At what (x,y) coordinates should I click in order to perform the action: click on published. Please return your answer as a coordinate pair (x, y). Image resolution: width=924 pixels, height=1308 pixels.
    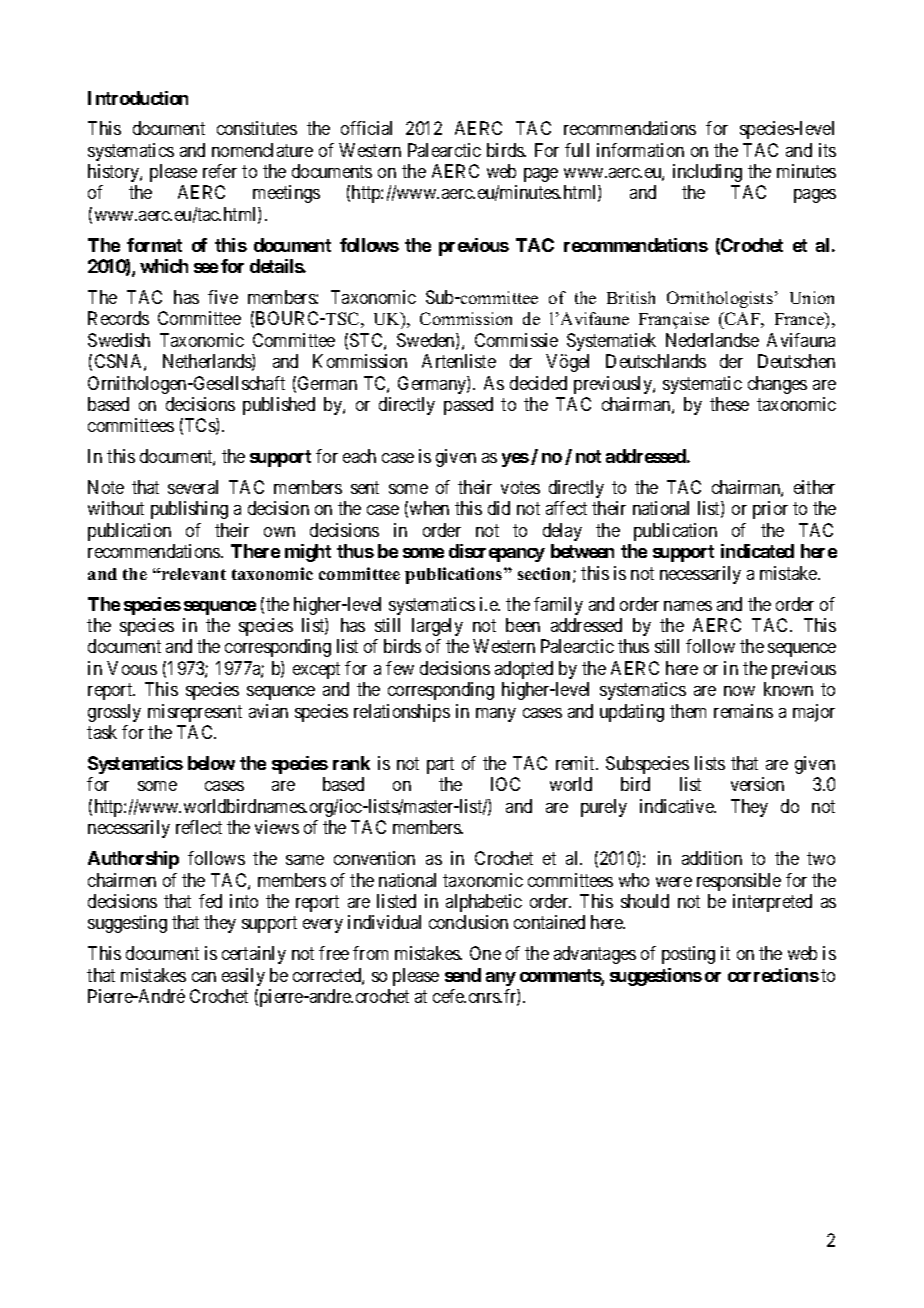
    Looking at the image, I should click on (279, 406).
